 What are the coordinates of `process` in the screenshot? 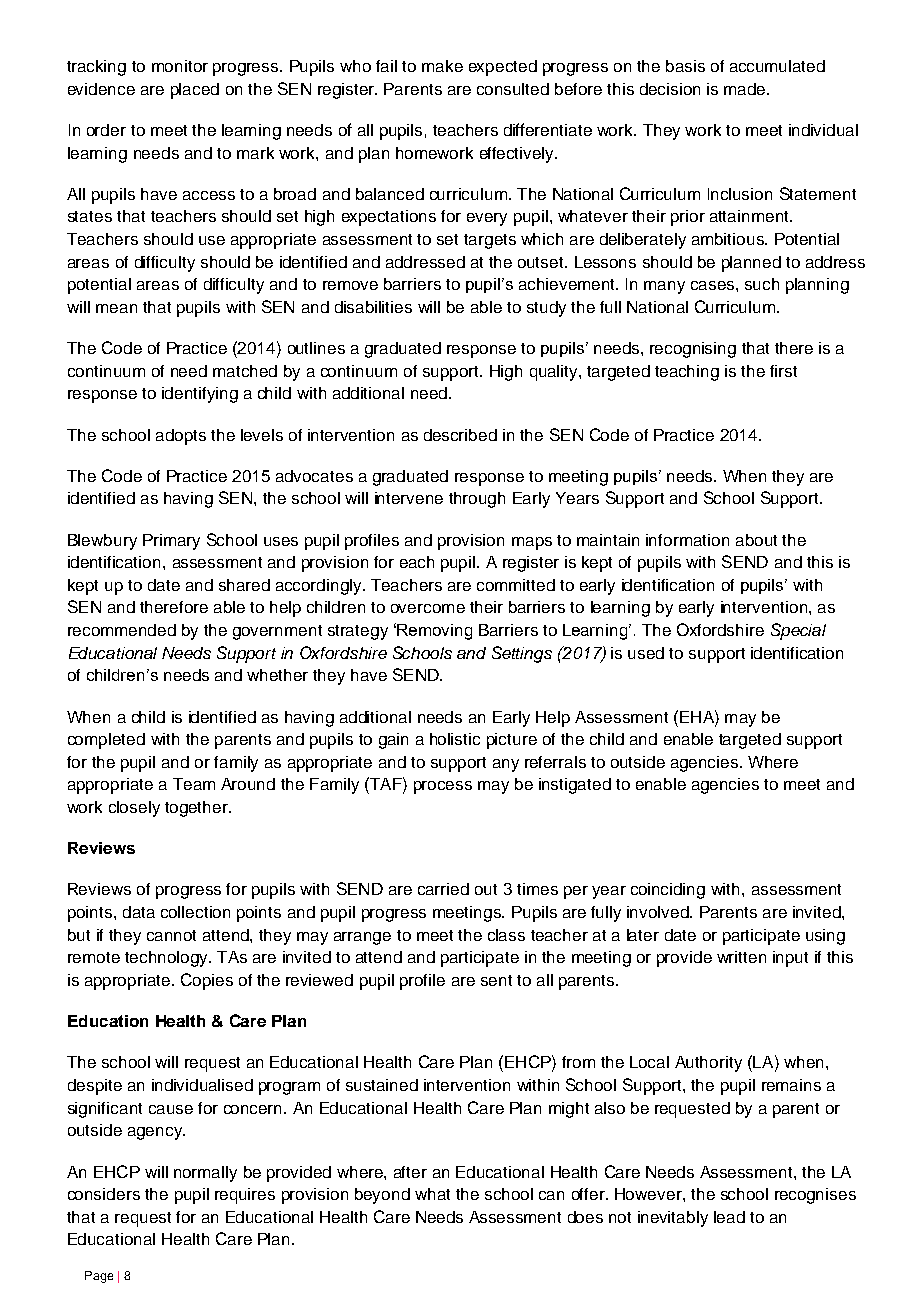 It's located at (443, 787).
